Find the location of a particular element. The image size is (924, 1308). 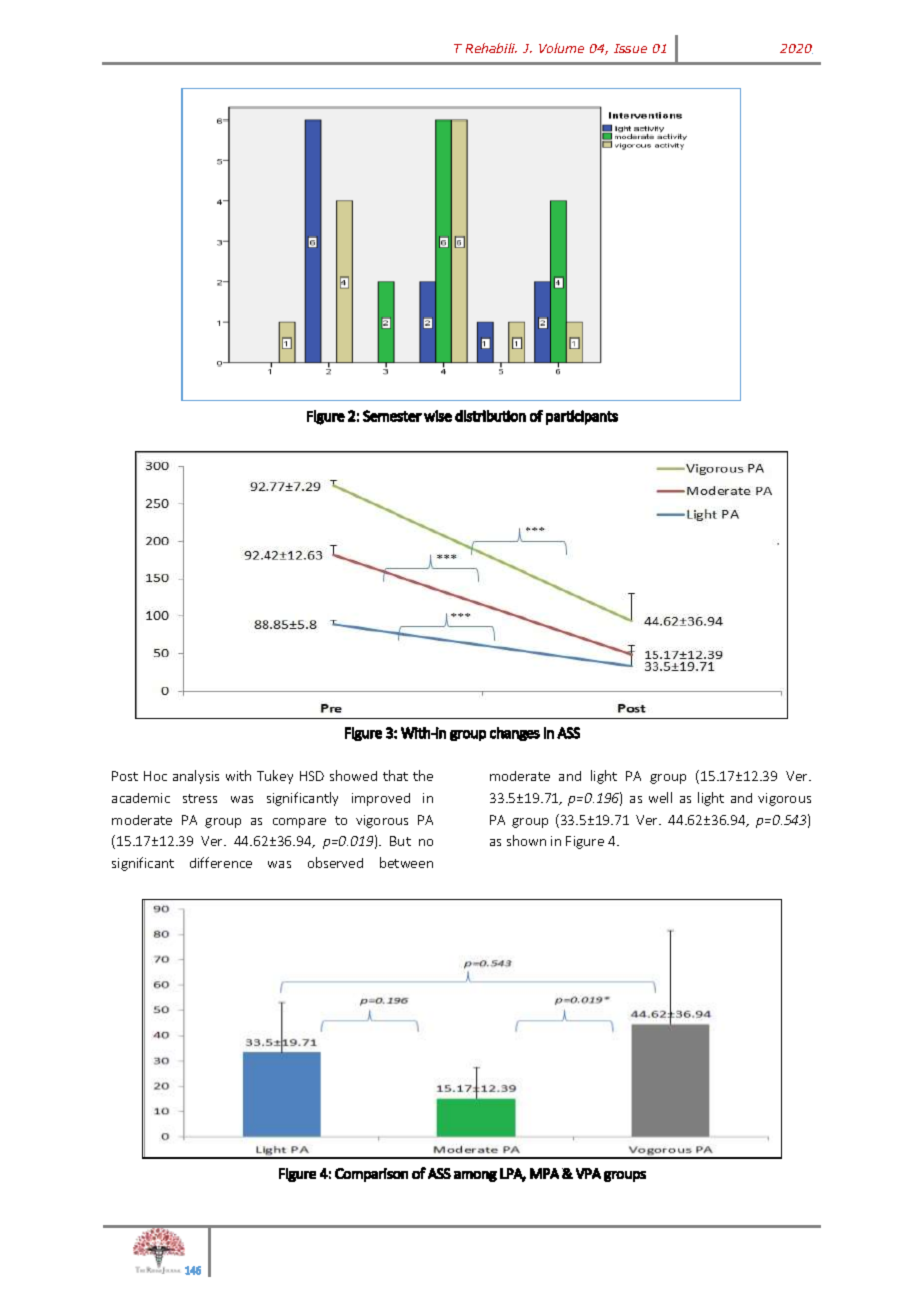

distribution is located at coordinates (490, 416).
